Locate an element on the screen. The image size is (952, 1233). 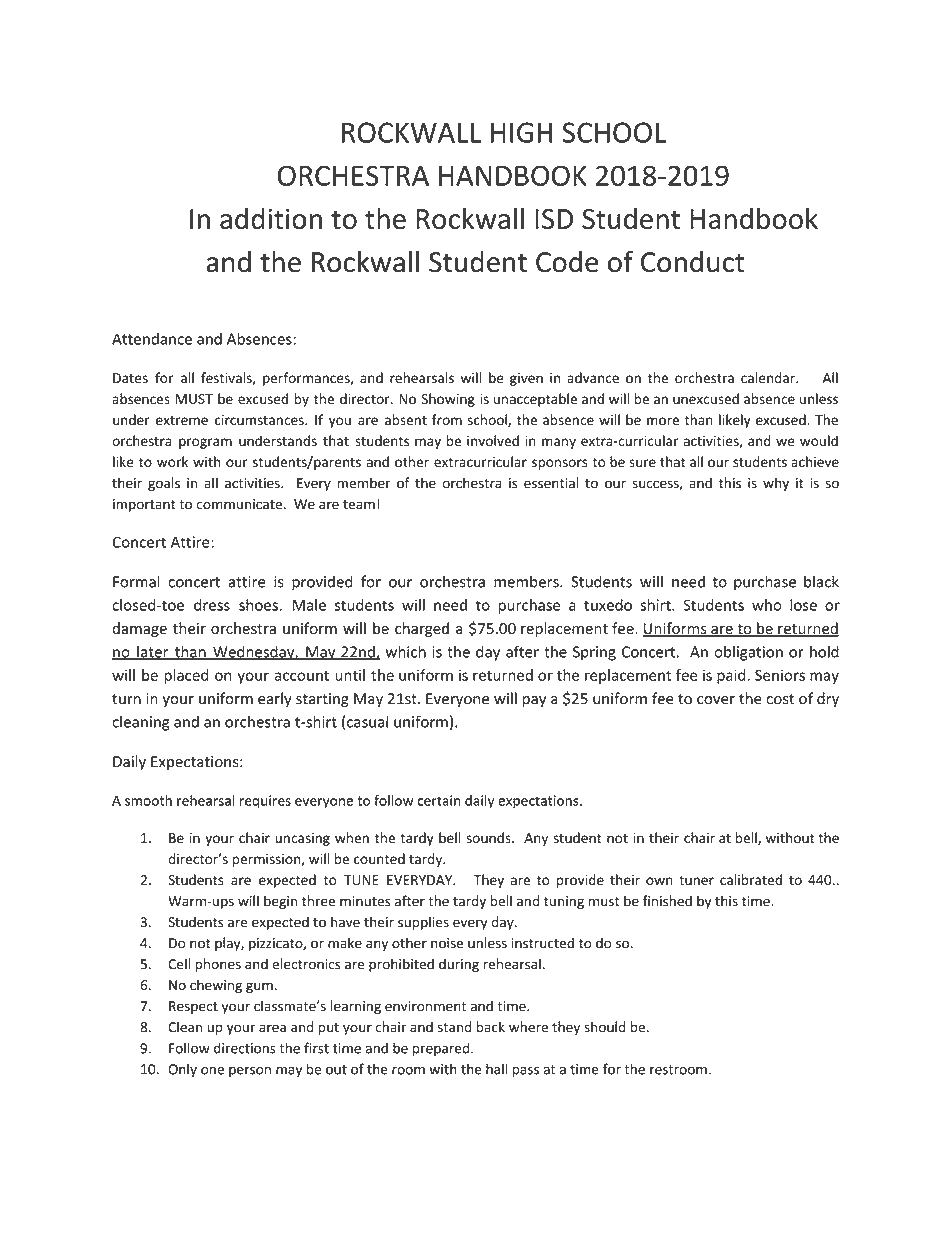
placed is located at coordinates (186, 676).
